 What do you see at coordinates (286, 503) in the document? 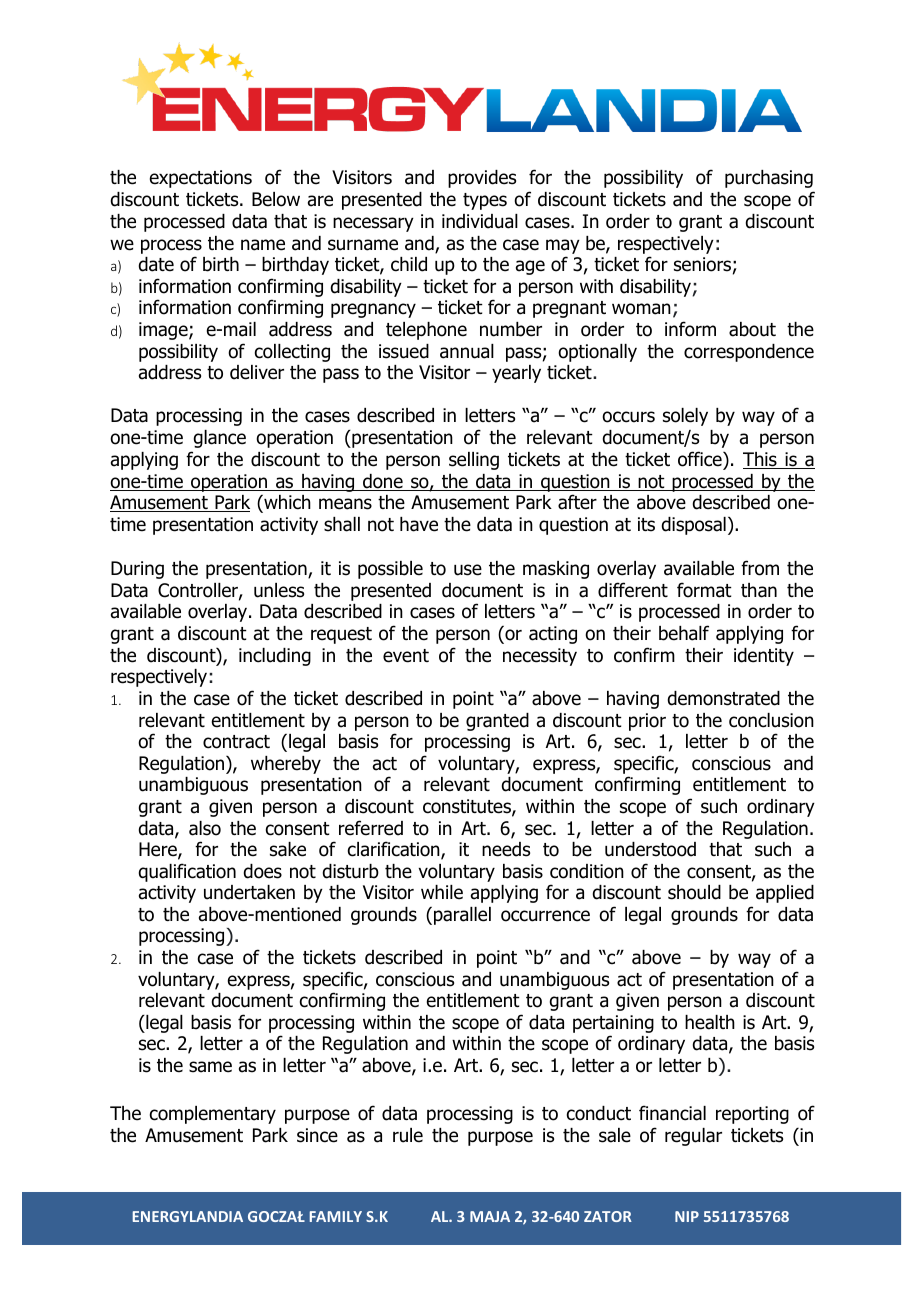
I see `which` at bounding box center [286, 503].
